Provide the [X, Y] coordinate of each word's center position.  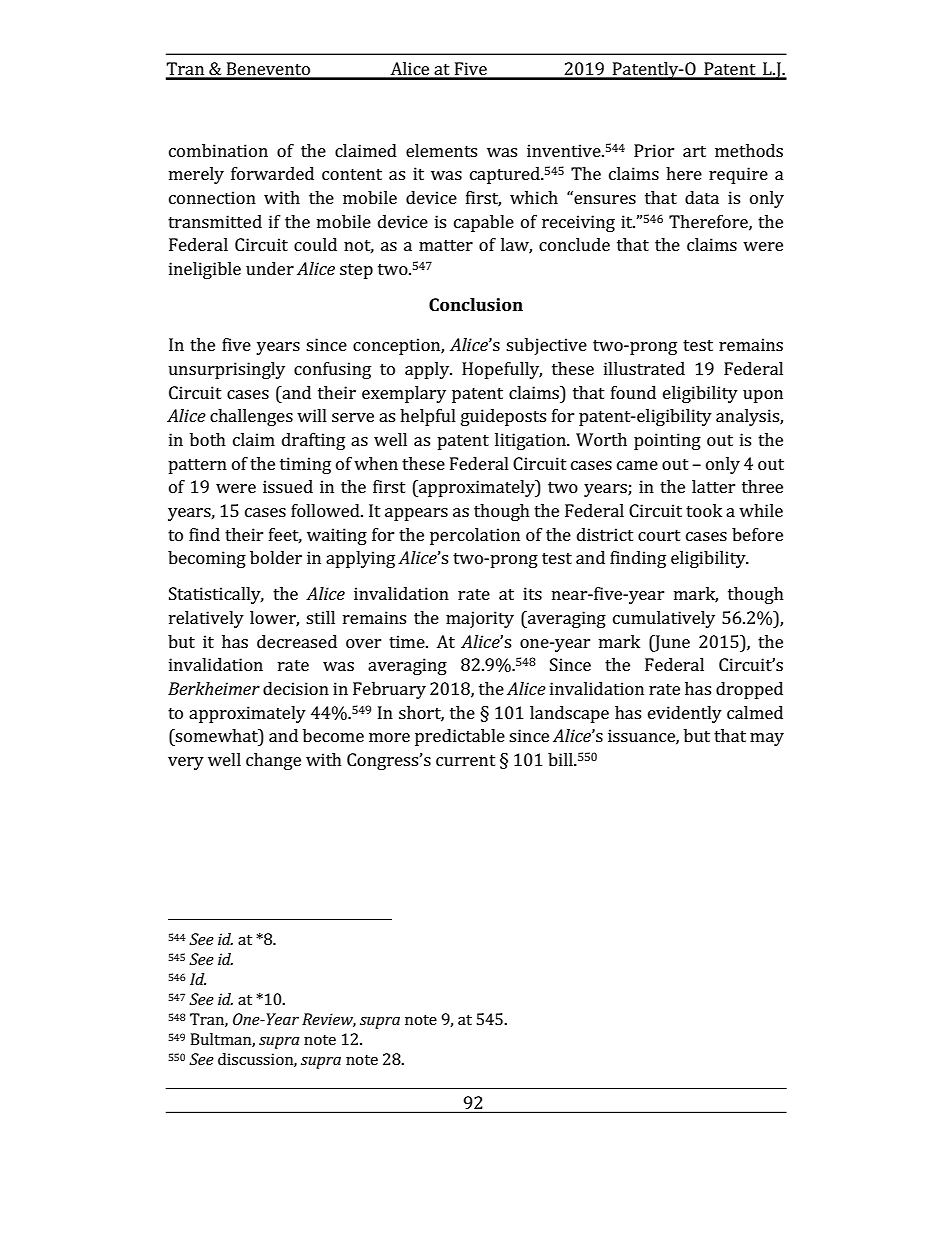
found [633, 392]
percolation [475, 536]
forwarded [272, 173]
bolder [276, 557]
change [273, 761]
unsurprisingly [226, 370]
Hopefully [502, 370]
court [659, 535]
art [694, 151]
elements [441, 150]
